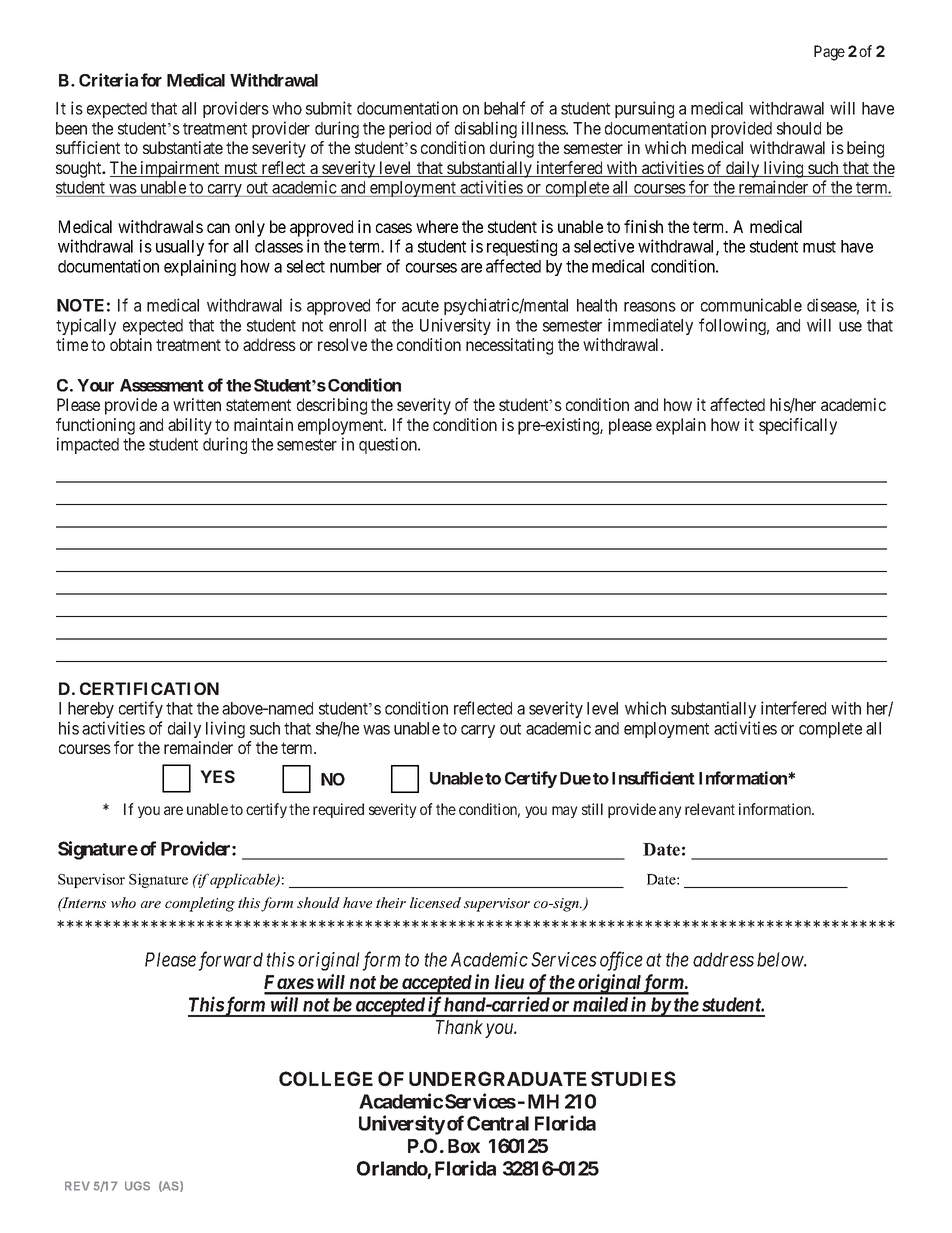 The width and height of the screenshot is (952, 1233). What do you see at coordinates (505, 108) in the screenshot?
I see `behalf` at bounding box center [505, 108].
